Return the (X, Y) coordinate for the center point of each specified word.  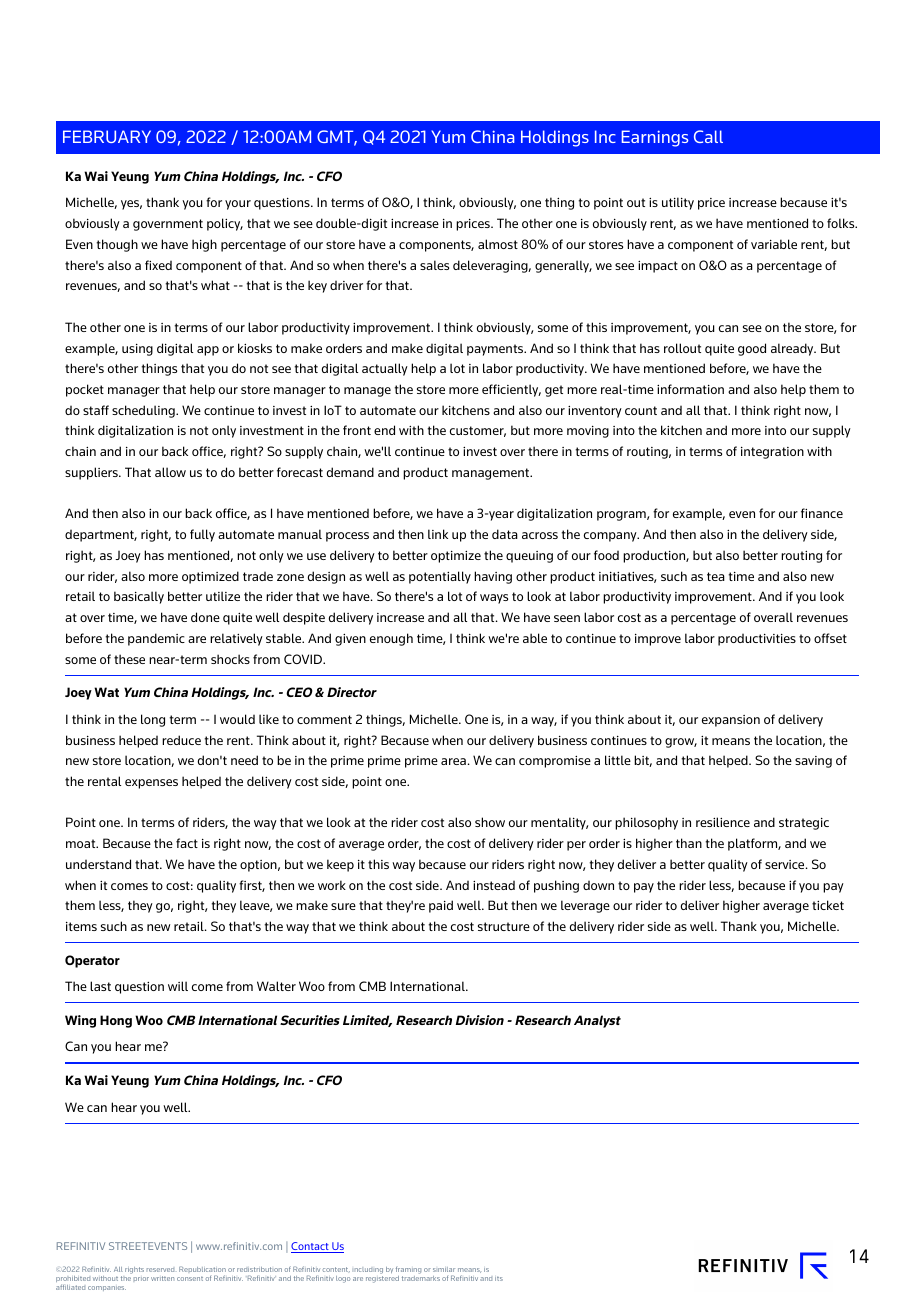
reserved (160, 1270)
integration (772, 453)
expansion (731, 721)
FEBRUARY (107, 136)
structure (504, 926)
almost (498, 244)
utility (678, 203)
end (384, 430)
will (178, 986)
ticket (828, 905)
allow (170, 472)
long (153, 720)
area (453, 761)
